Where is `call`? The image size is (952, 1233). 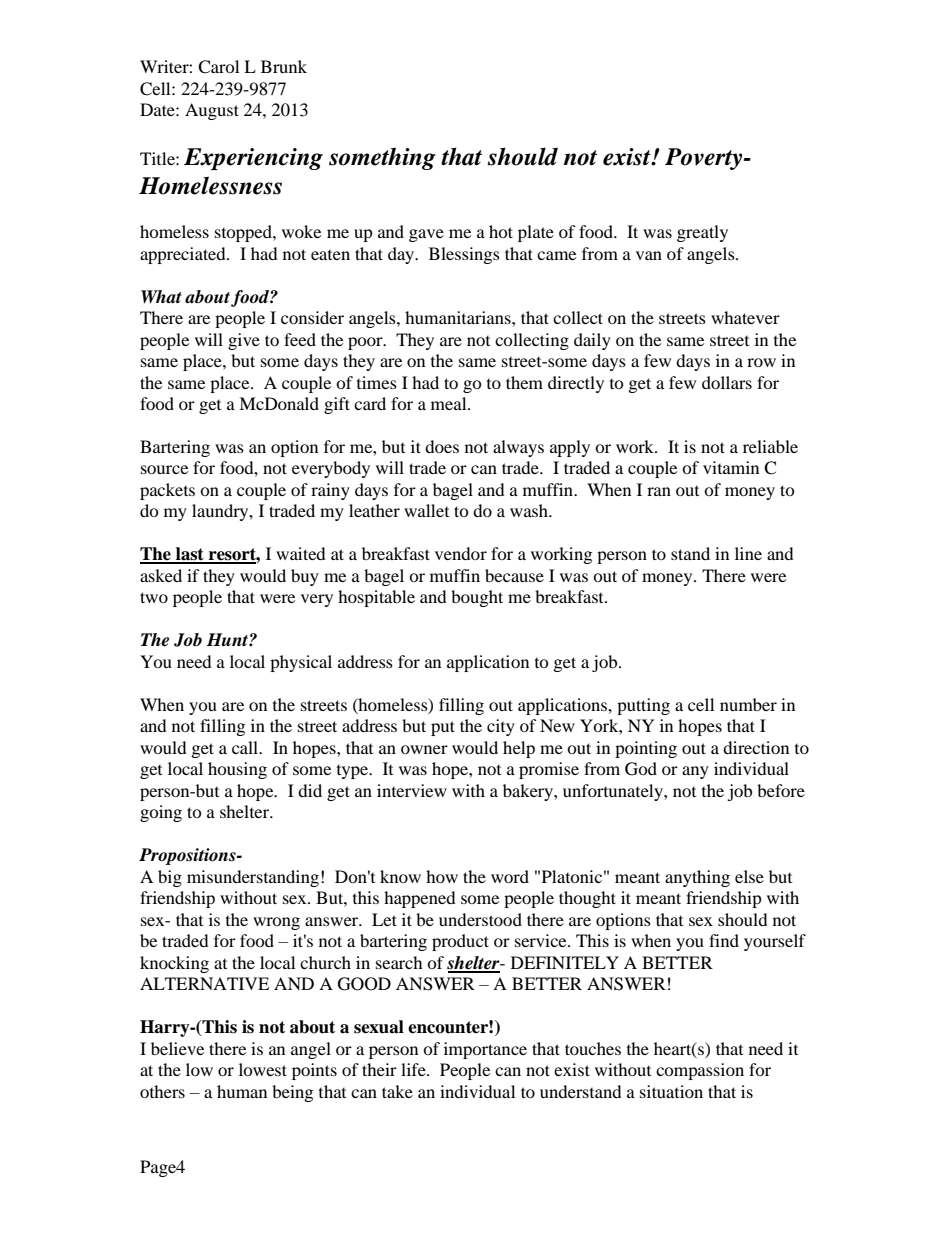 call is located at coordinates (246, 747).
